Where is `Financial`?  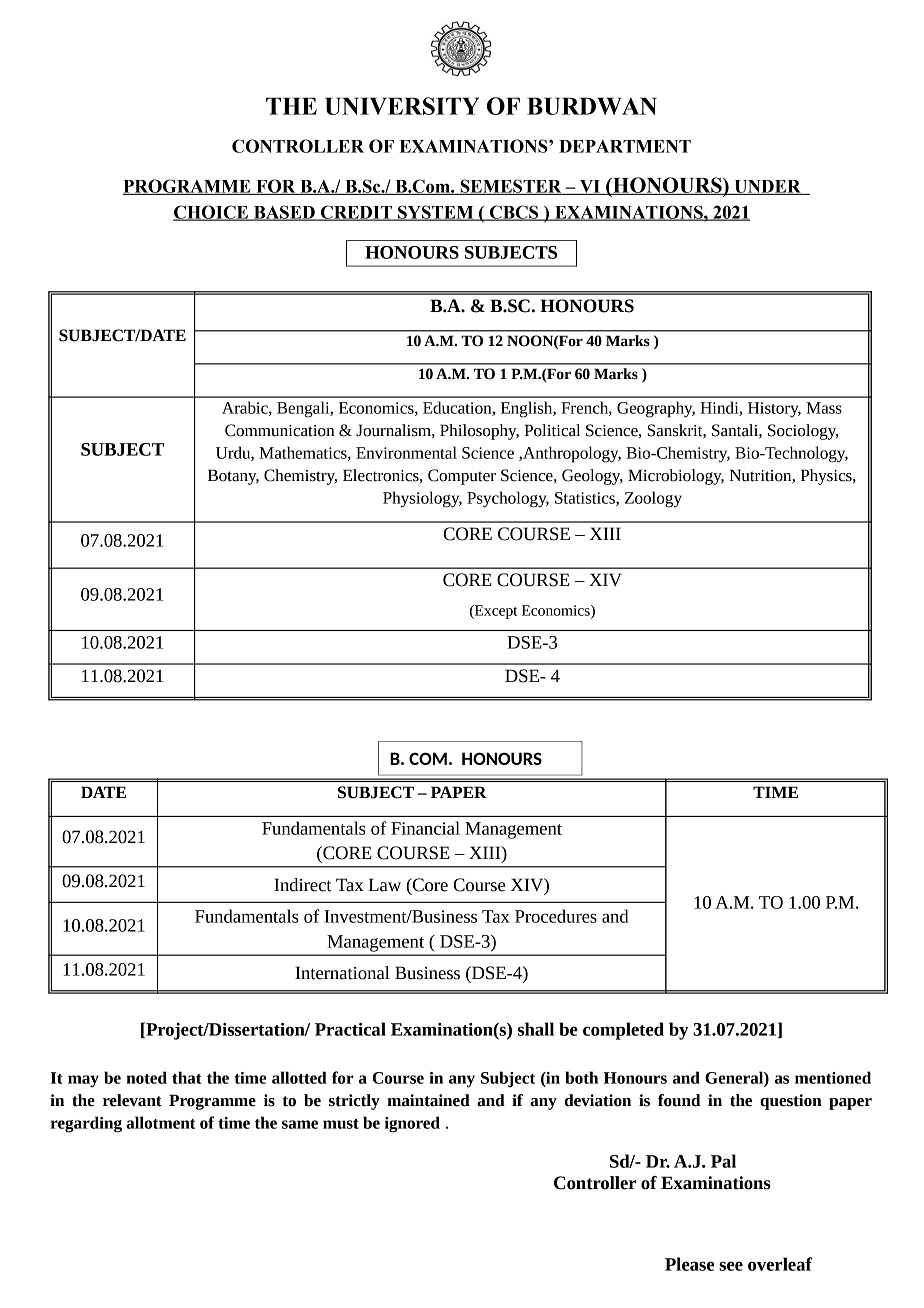
Financial is located at coordinates (425, 828).
